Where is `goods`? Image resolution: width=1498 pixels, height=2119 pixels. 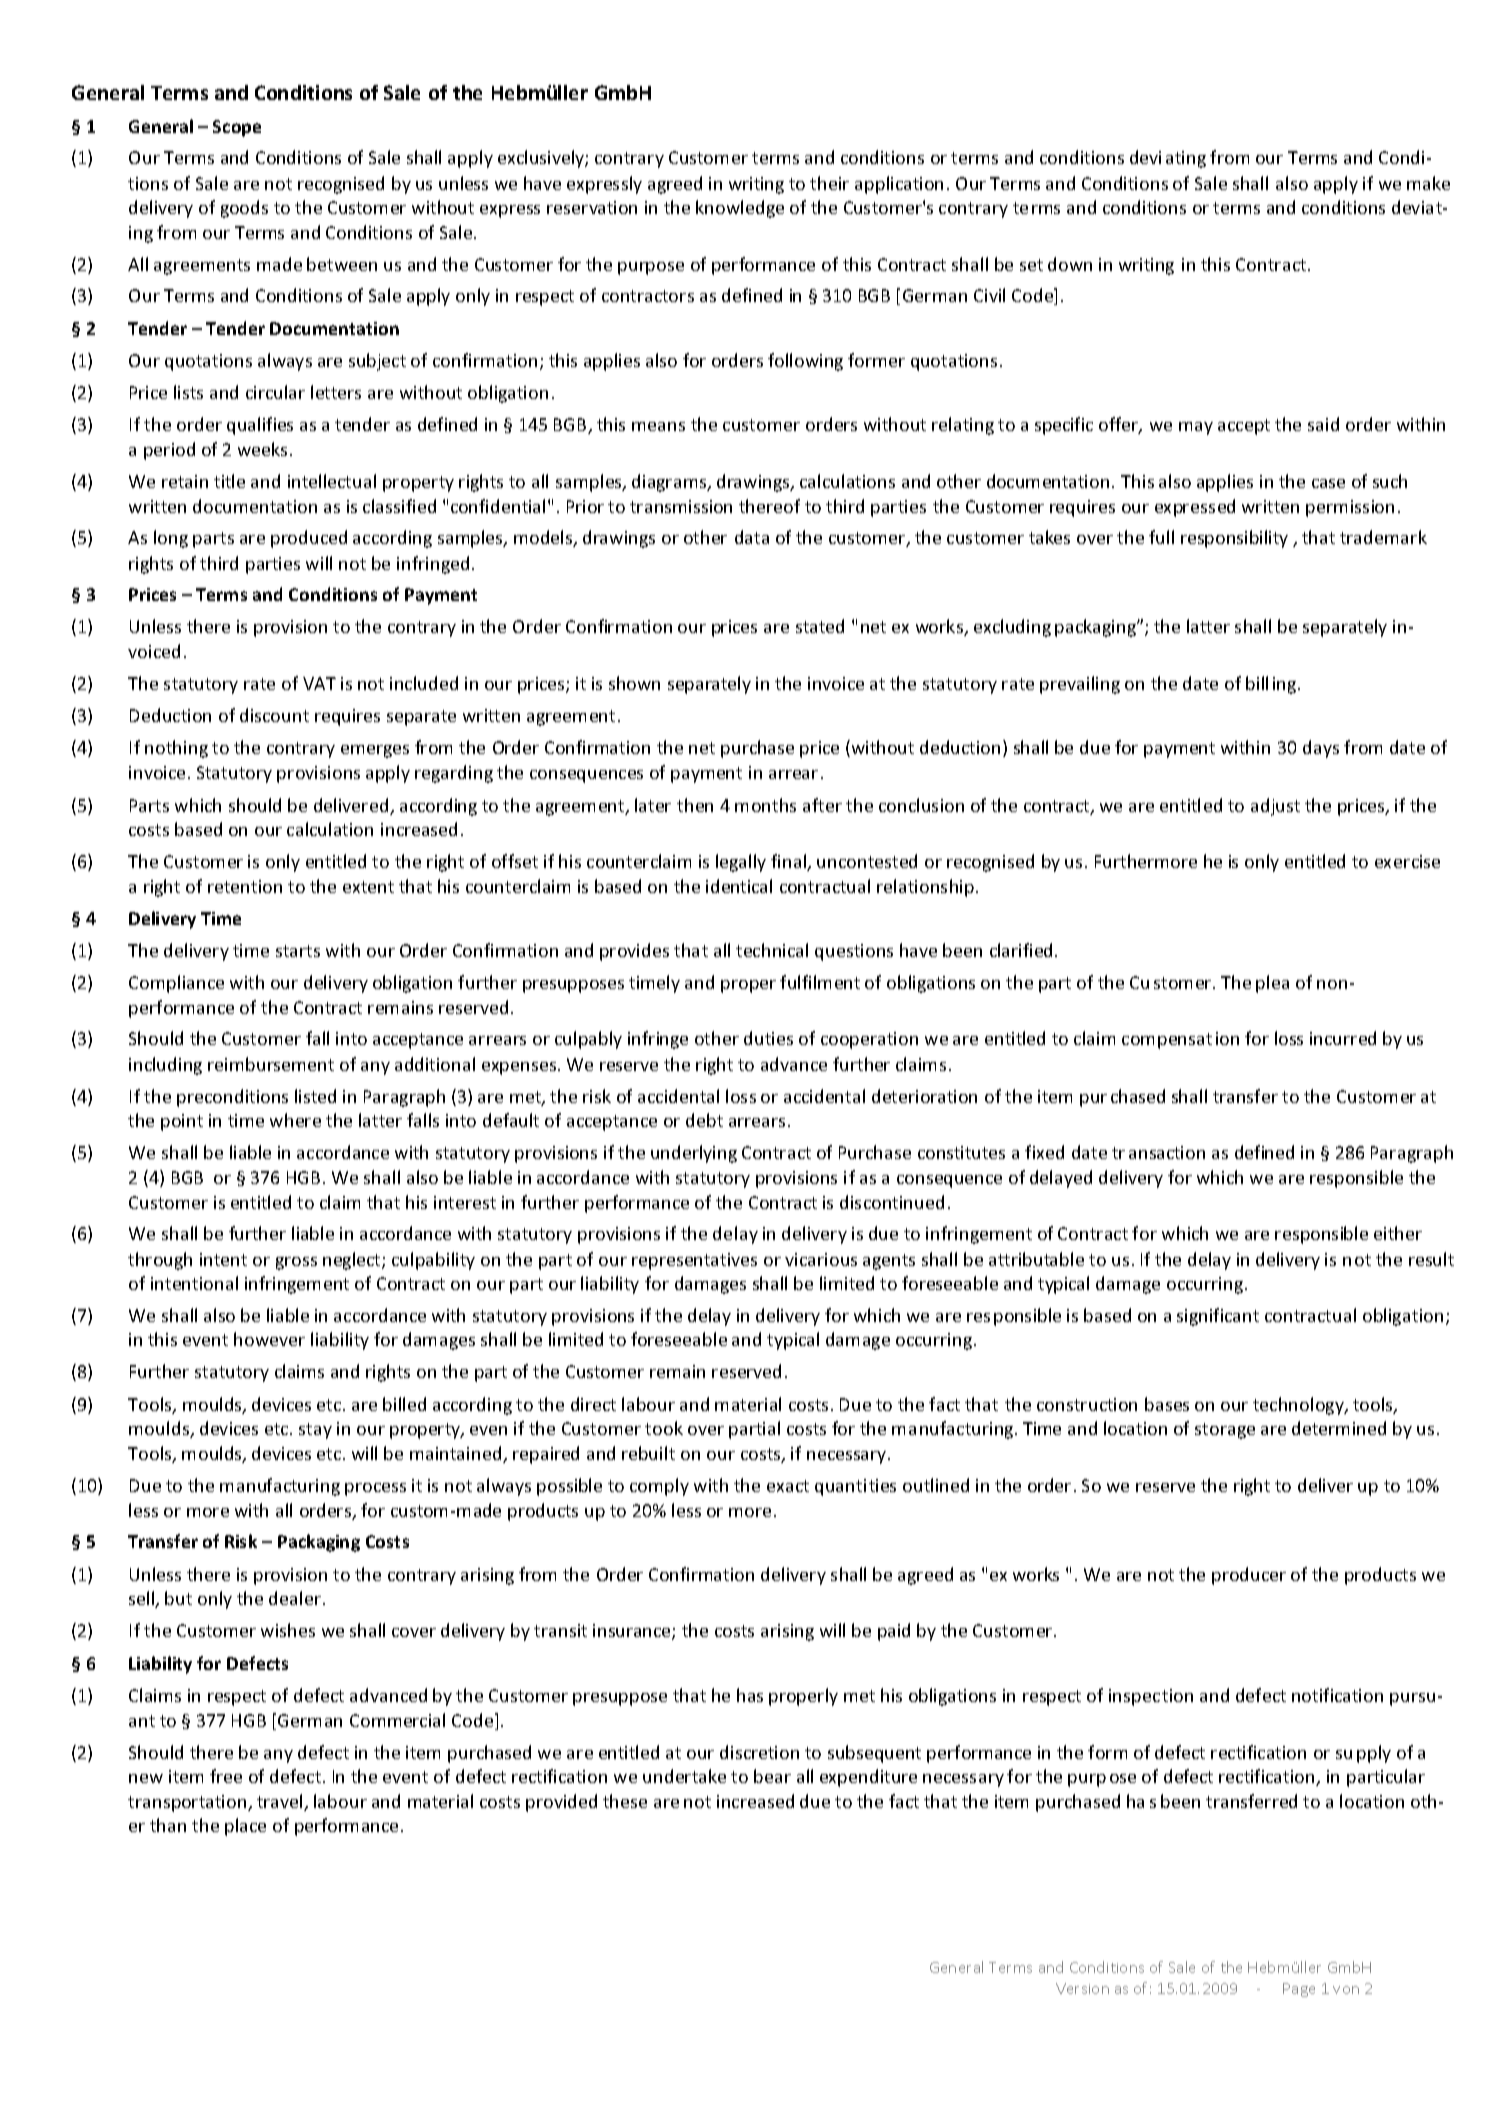
goods is located at coordinates (244, 209).
